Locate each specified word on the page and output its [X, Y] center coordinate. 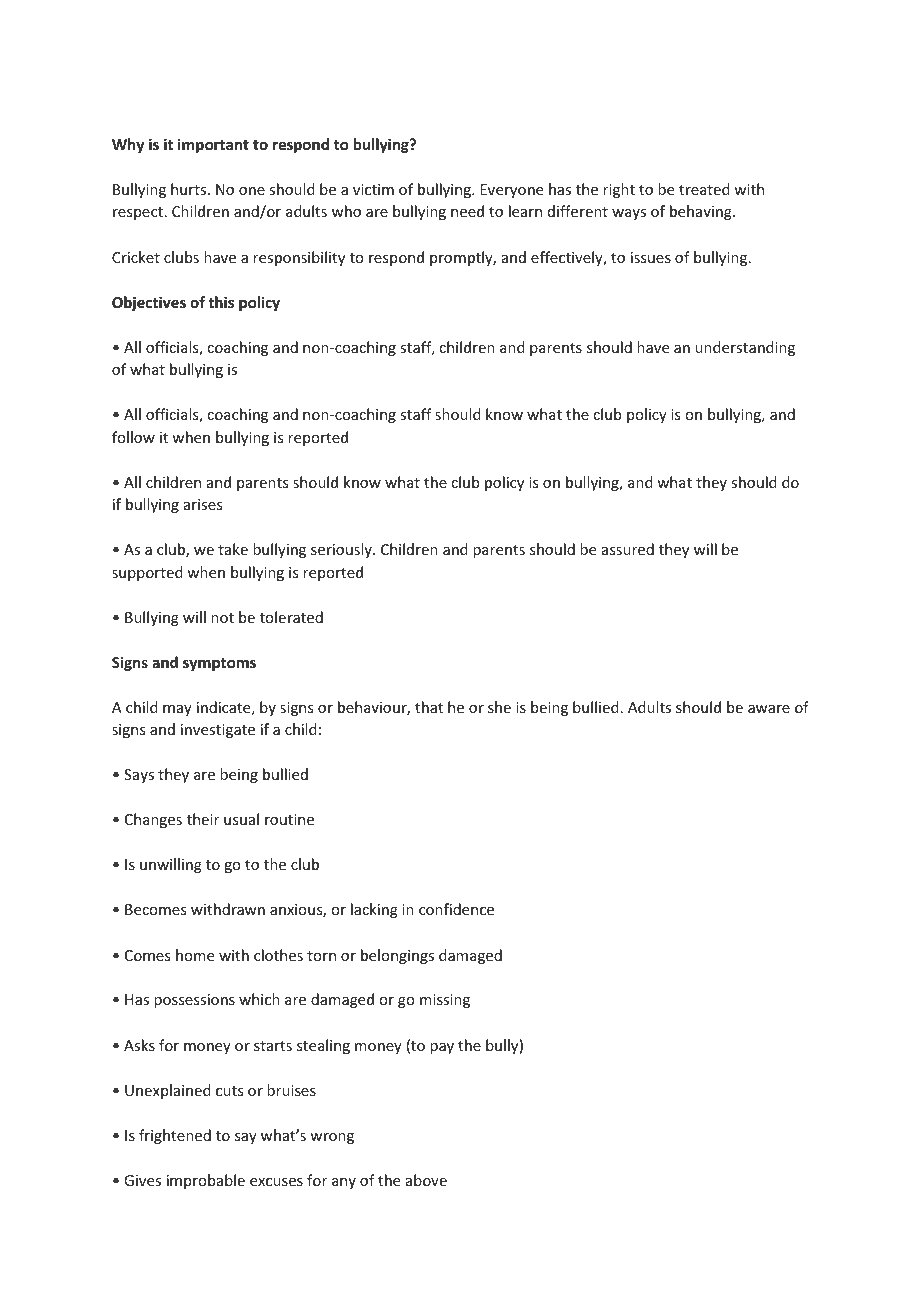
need [467, 211]
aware [769, 709]
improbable [206, 1181]
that [429, 707]
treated [704, 189]
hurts [190, 189]
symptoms [219, 664]
